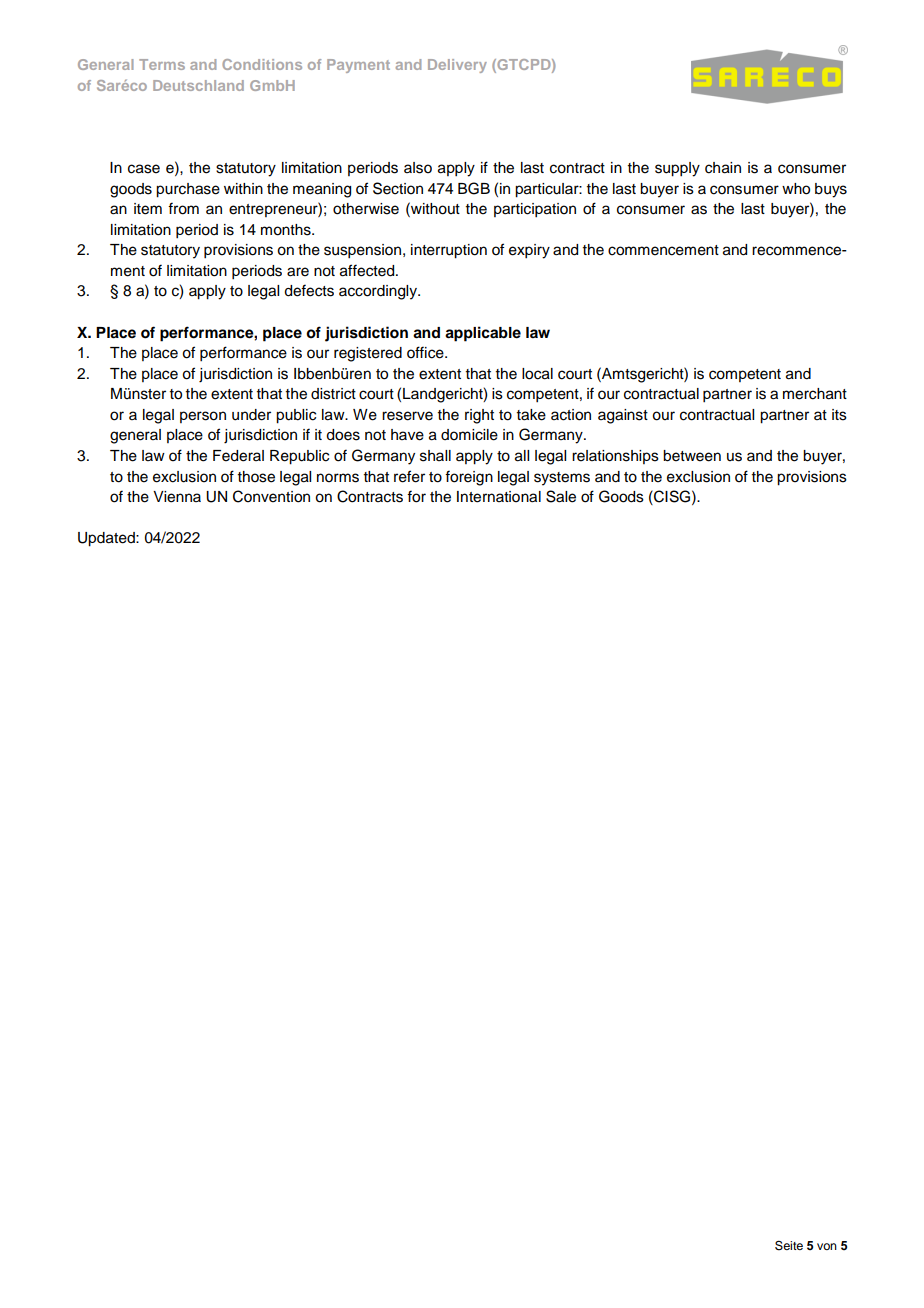  What do you see at coordinates (827, 1246) in the page?
I see `von` at bounding box center [827, 1246].
